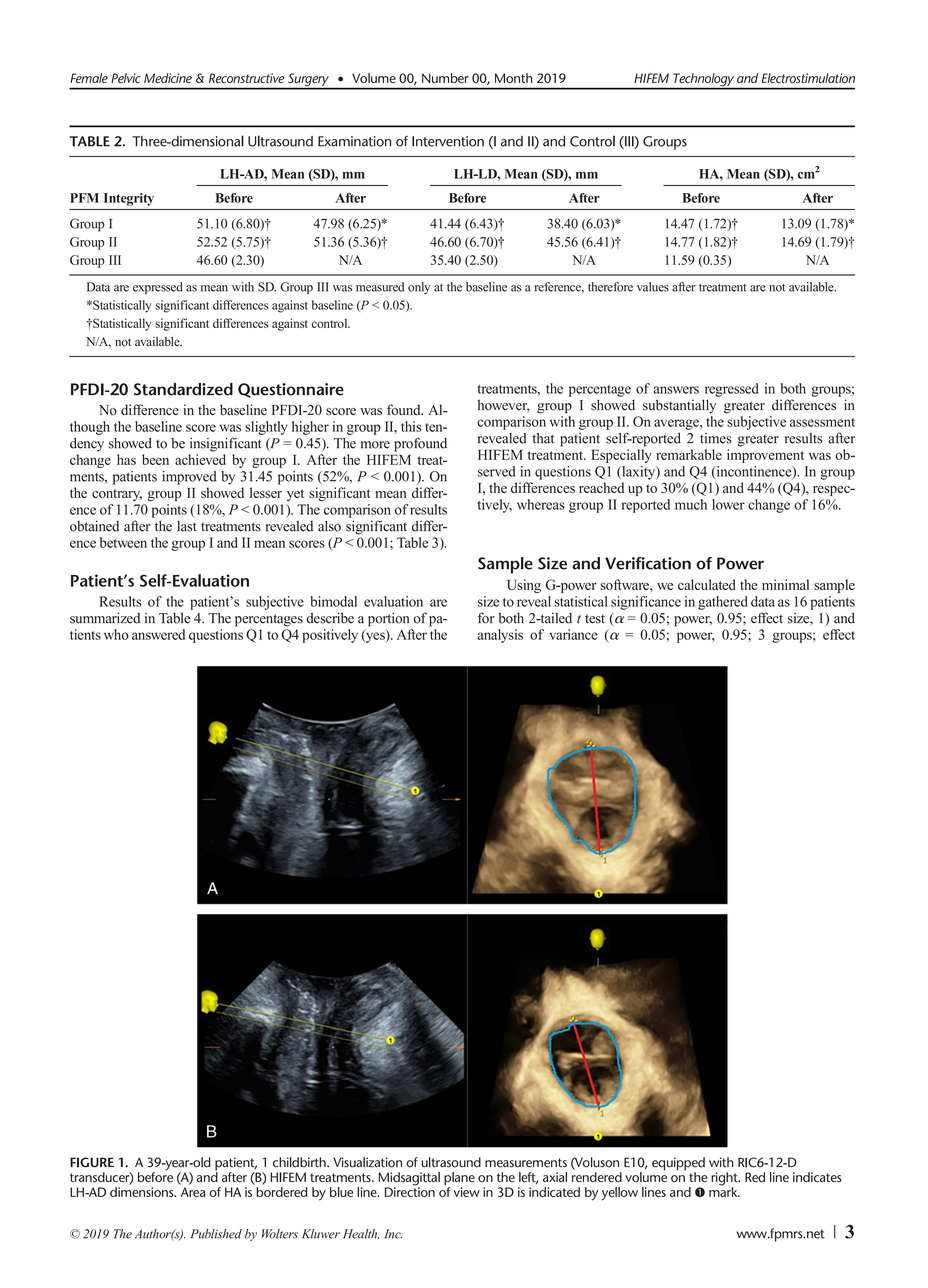 Image resolution: width=928 pixels, height=1288 pixels. Describe the element at coordinates (703, 81) in the page. I see `Technology` at that location.
